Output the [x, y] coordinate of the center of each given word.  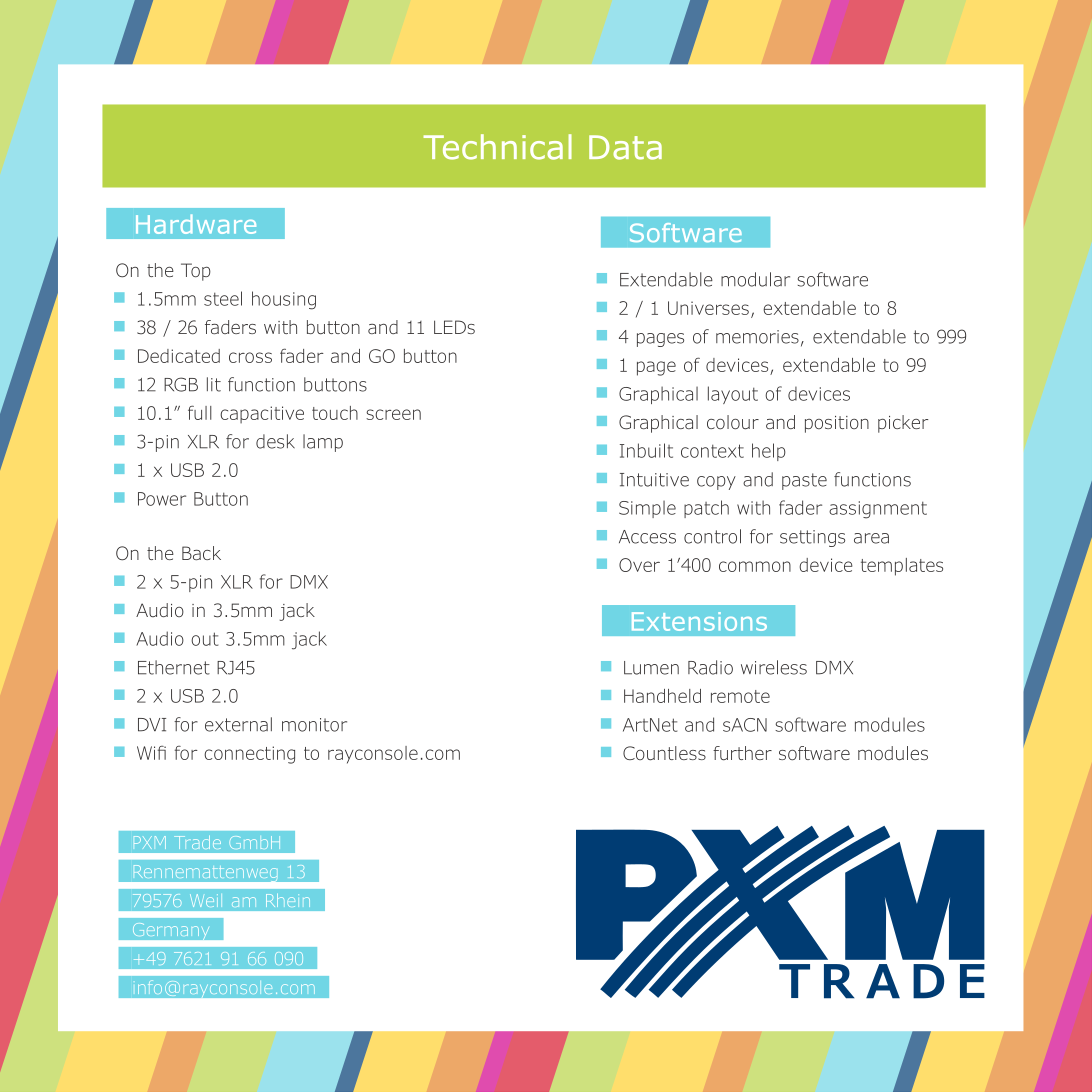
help [769, 452]
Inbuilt [646, 450]
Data [625, 147]
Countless [664, 753]
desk [275, 441]
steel [223, 298]
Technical [497, 147]
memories [757, 337]
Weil [204, 900]
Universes [708, 308]
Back [201, 553]
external [238, 724]
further [742, 753]
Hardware [196, 224]
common [755, 566]
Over [639, 565]
